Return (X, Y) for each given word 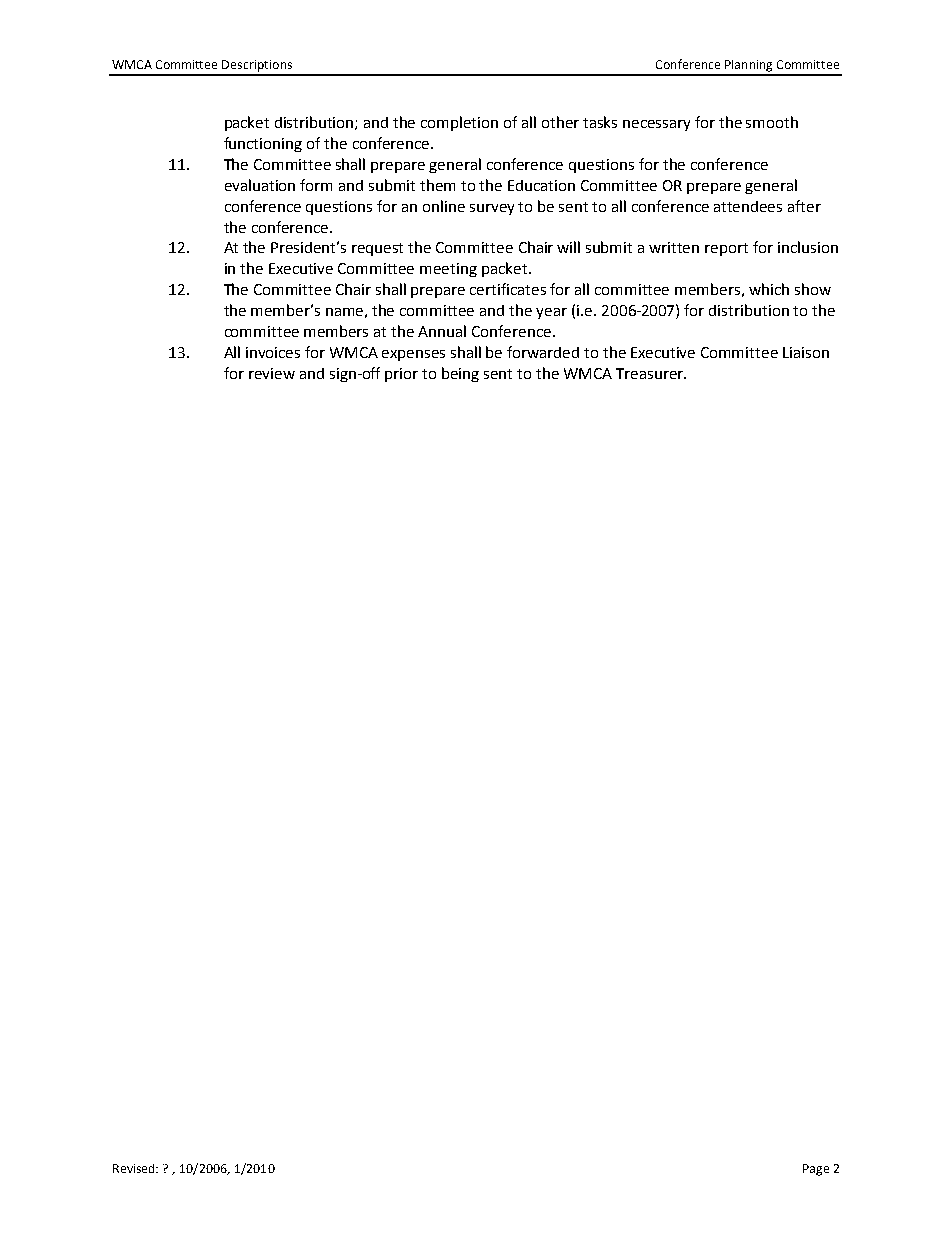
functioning (263, 144)
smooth (772, 122)
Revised (135, 1168)
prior (401, 375)
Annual (442, 331)
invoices (273, 352)
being (460, 374)
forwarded (543, 352)
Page (816, 1170)
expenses (413, 355)
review (272, 373)
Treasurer (651, 373)
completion (459, 123)
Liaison (806, 352)
